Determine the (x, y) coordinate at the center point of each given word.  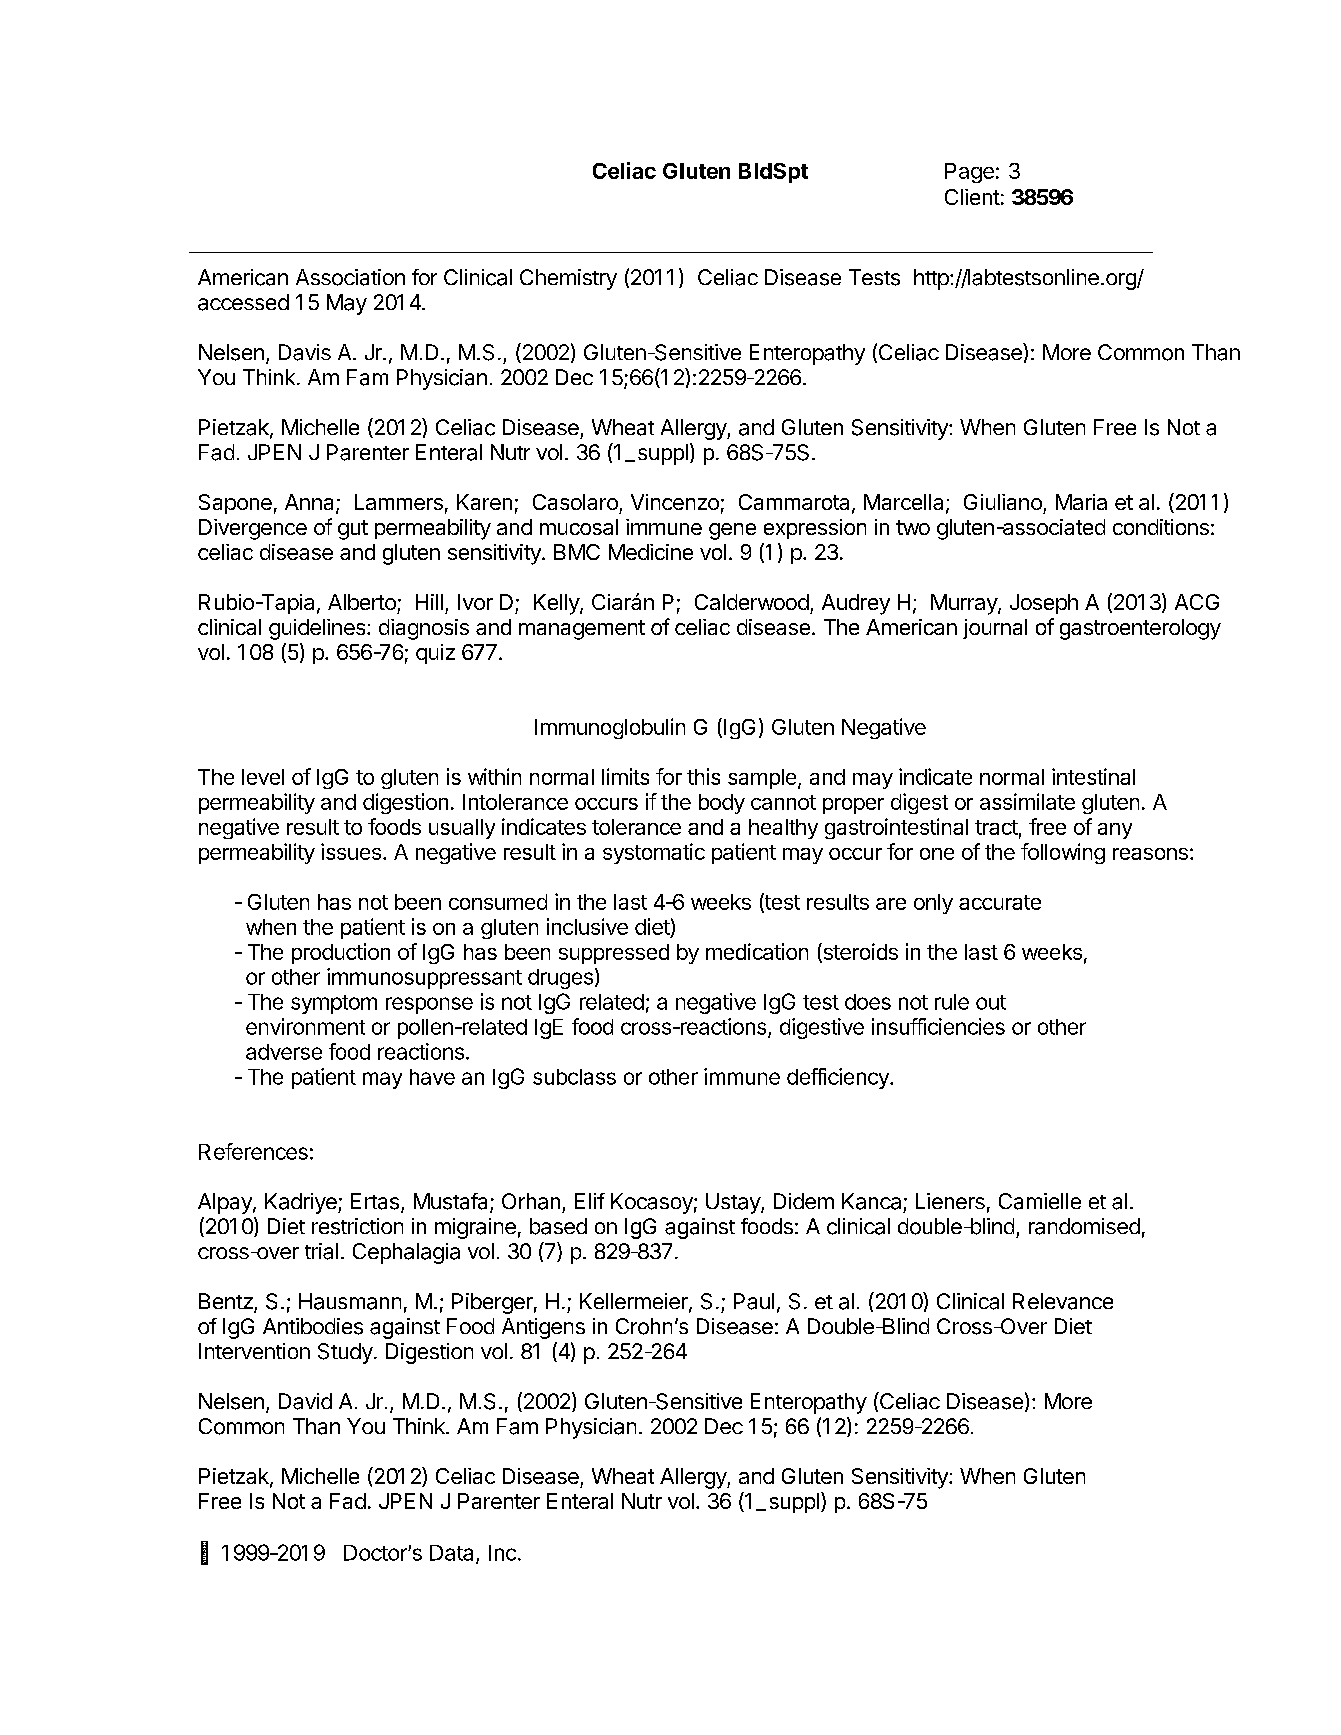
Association (350, 277)
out (991, 1002)
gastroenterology (1140, 629)
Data (453, 1554)
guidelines (318, 629)
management (582, 630)
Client (972, 197)
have (432, 1077)
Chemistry (568, 279)
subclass (574, 1077)
